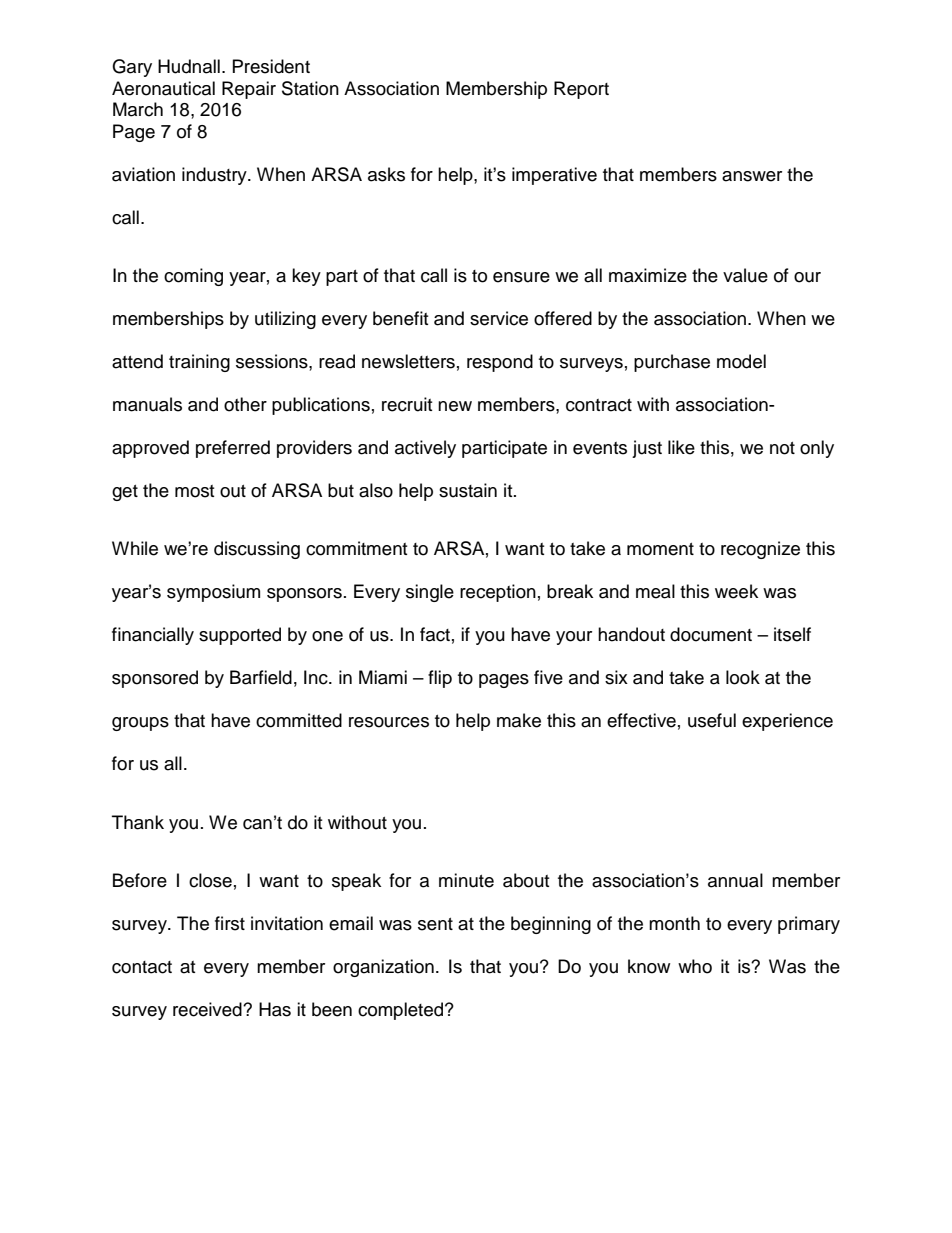 The width and height of the screenshot is (952, 1233). Describe the element at coordinates (760, 550) in the screenshot. I see `recognize` at that location.
